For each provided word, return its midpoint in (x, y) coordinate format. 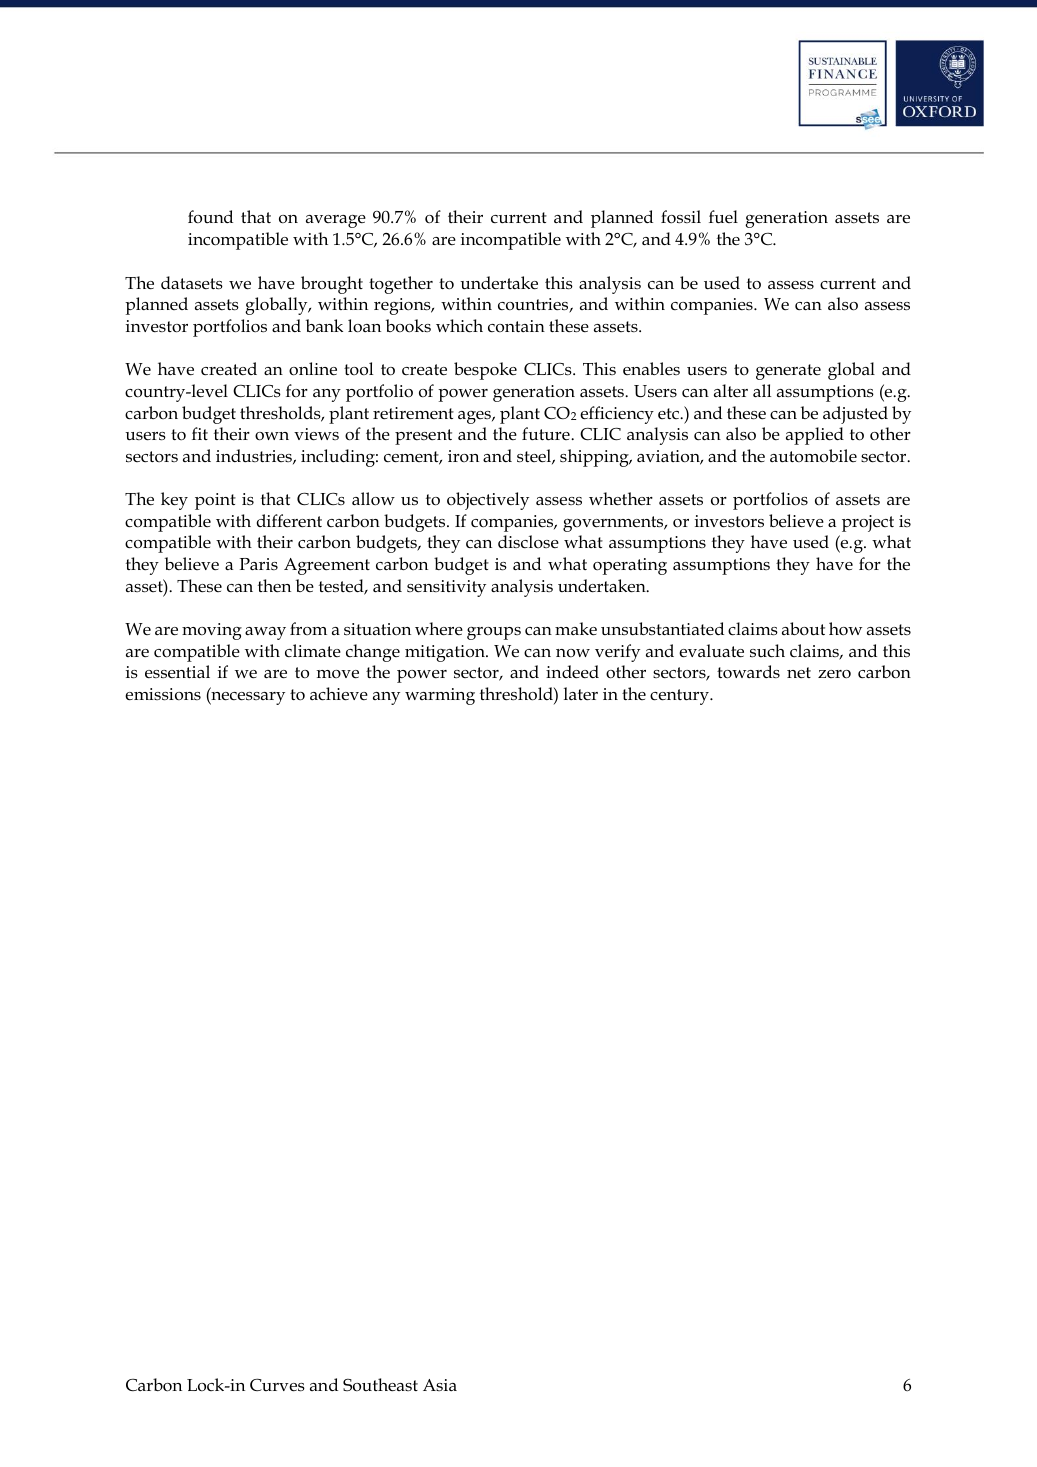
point (215, 501)
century (680, 697)
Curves (277, 1385)
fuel (723, 217)
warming (440, 696)
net (799, 672)
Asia (440, 1385)
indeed (572, 671)
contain (516, 326)
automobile (813, 456)
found (210, 217)
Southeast (380, 1385)
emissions (163, 694)
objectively (488, 501)
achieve (339, 694)
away (265, 633)
